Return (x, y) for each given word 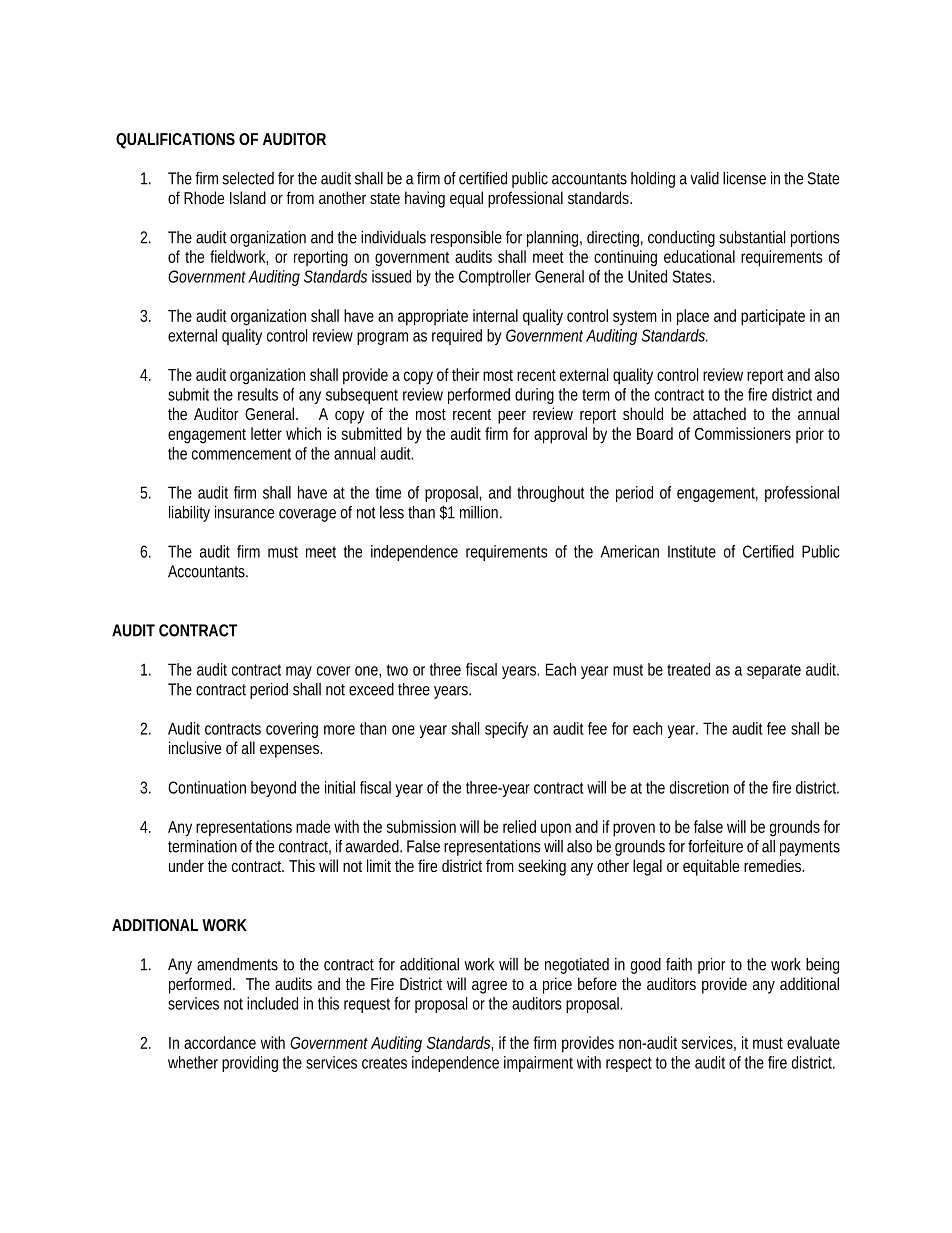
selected (248, 178)
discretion (699, 787)
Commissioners (743, 433)
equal (466, 199)
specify (506, 730)
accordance (220, 1042)
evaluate (813, 1042)
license (744, 178)
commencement (241, 454)
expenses (291, 751)
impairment (538, 1064)
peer (512, 417)
